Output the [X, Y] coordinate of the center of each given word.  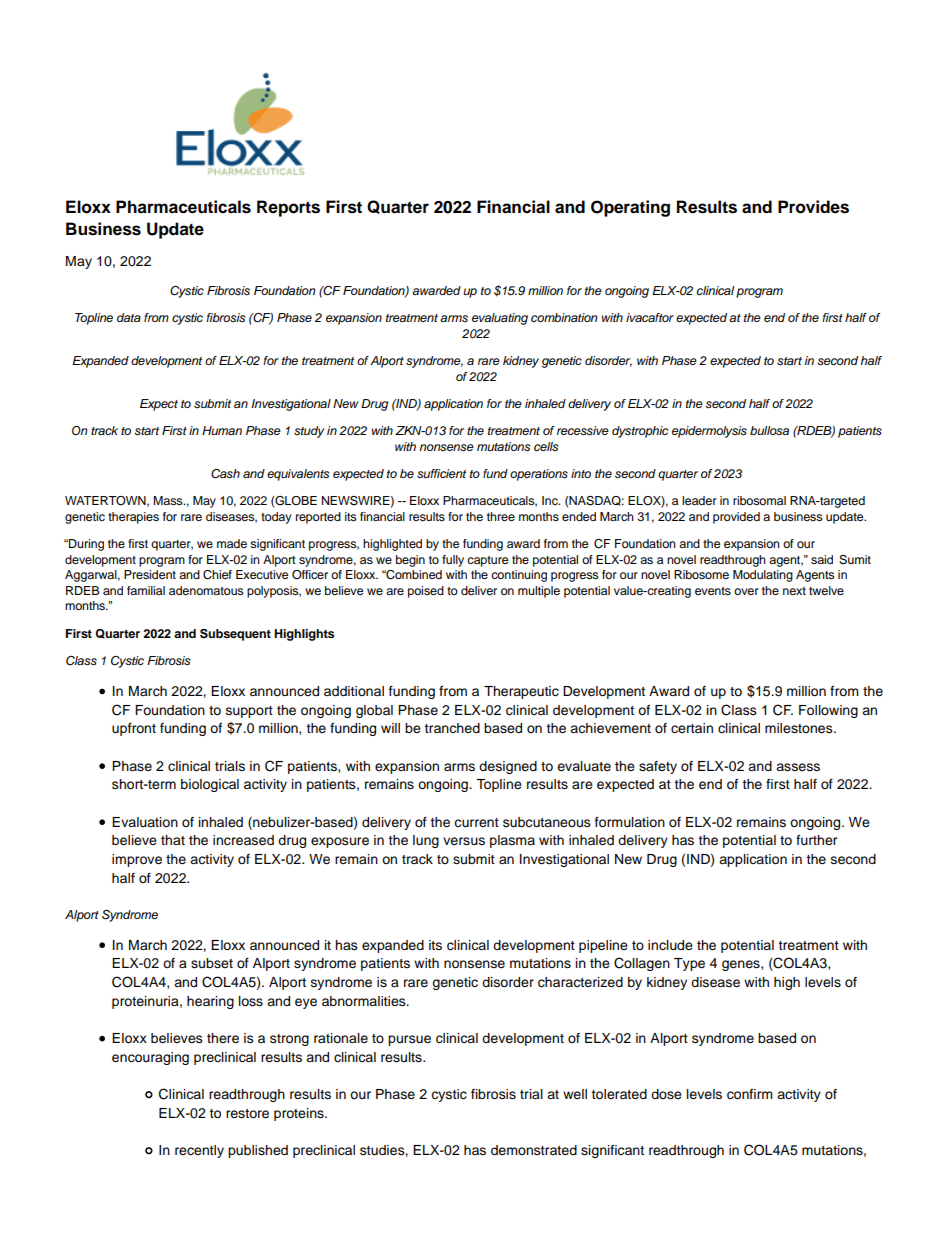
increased [243, 840]
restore [247, 1114]
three [501, 516]
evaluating [500, 319]
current [476, 822]
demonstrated [534, 1150]
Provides [813, 207]
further [816, 840]
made [232, 543]
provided [736, 518]
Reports [288, 208]
